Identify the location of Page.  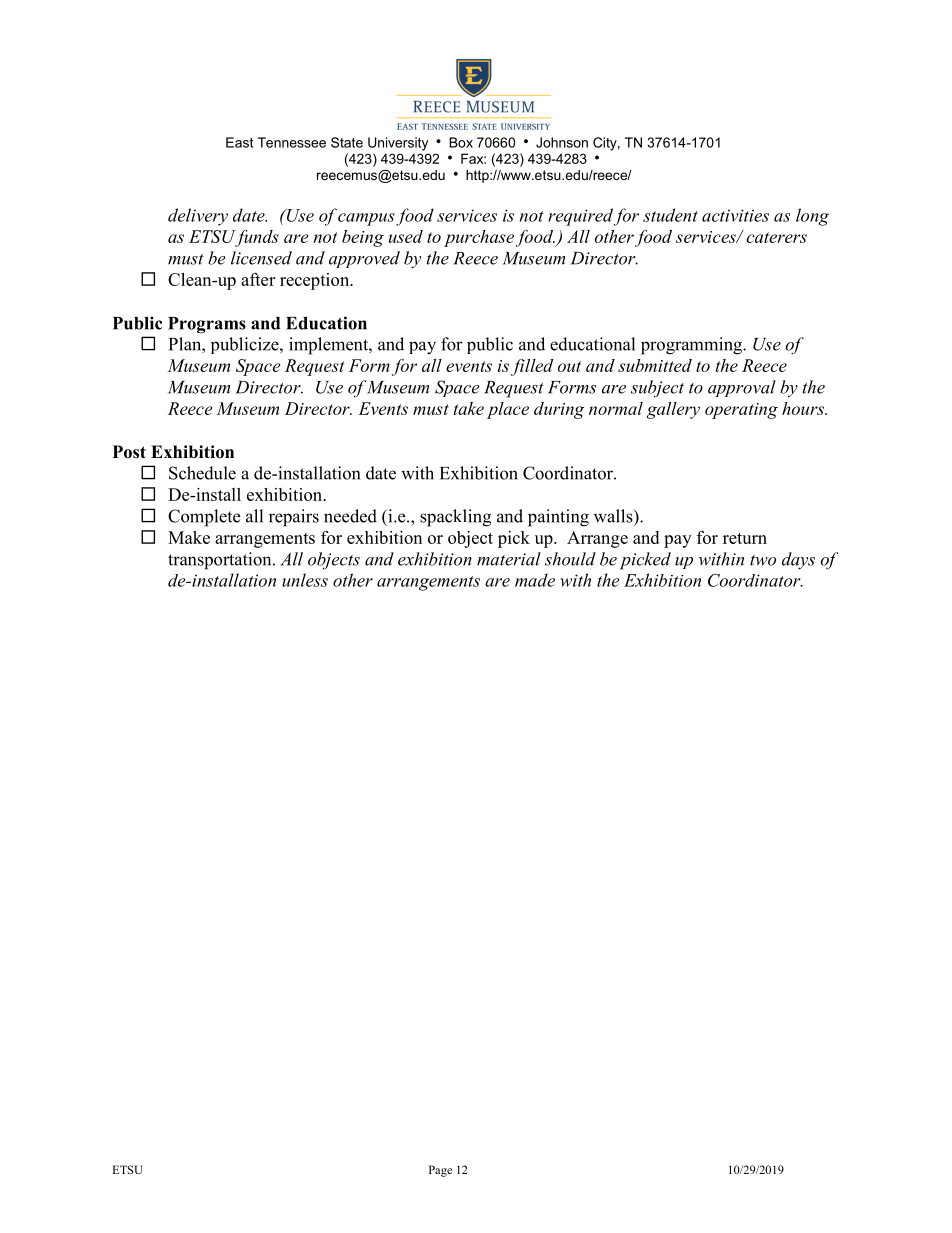
(440, 1171).
